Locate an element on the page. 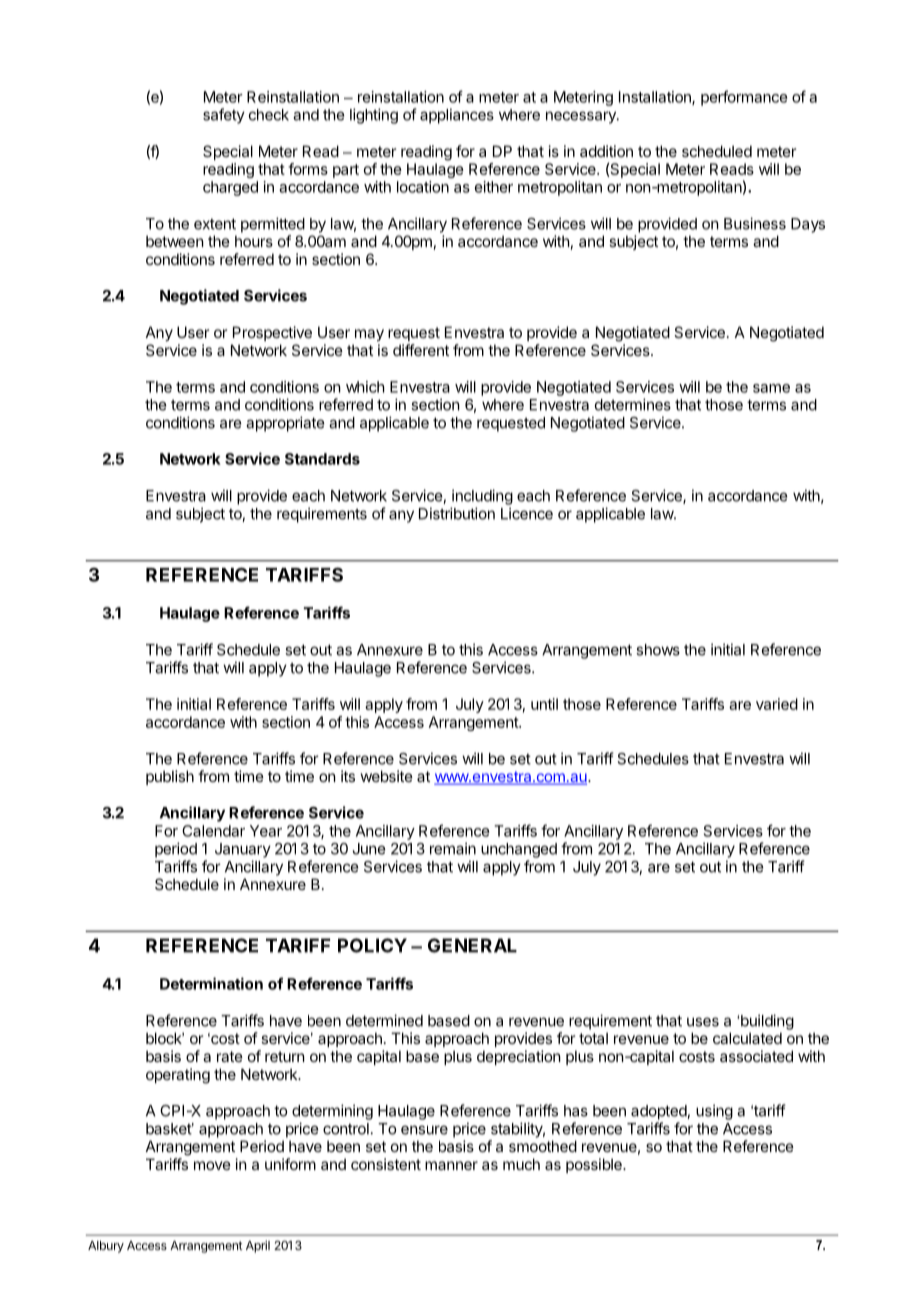 The width and height of the page is (924, 1309). varied is located at coordinates (777, 704).
